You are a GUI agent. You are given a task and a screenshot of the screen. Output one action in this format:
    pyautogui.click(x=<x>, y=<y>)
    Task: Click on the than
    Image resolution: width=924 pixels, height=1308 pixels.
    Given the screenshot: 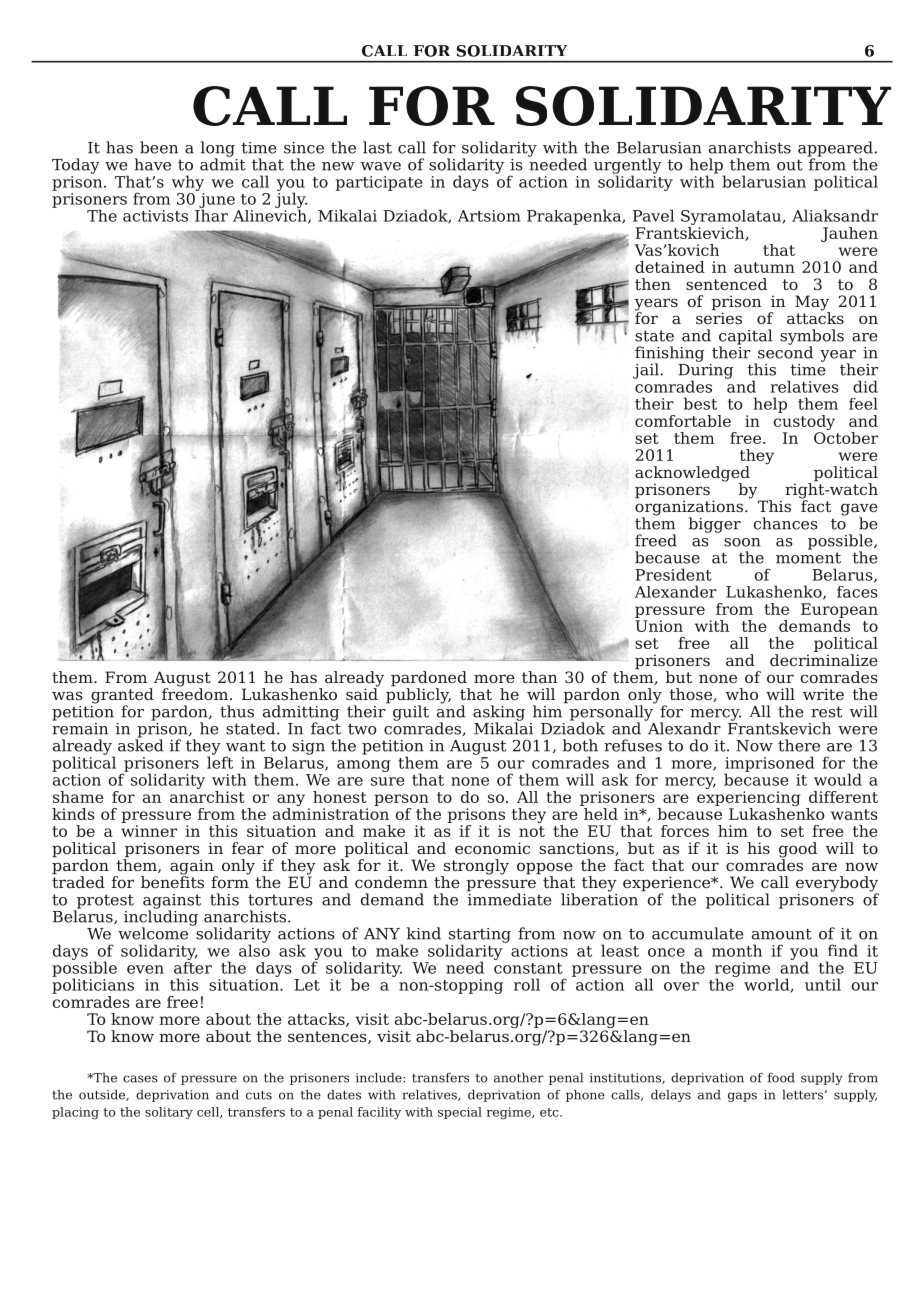 What is the action you would take?
    pyautogui.click(x=539, y=677)
